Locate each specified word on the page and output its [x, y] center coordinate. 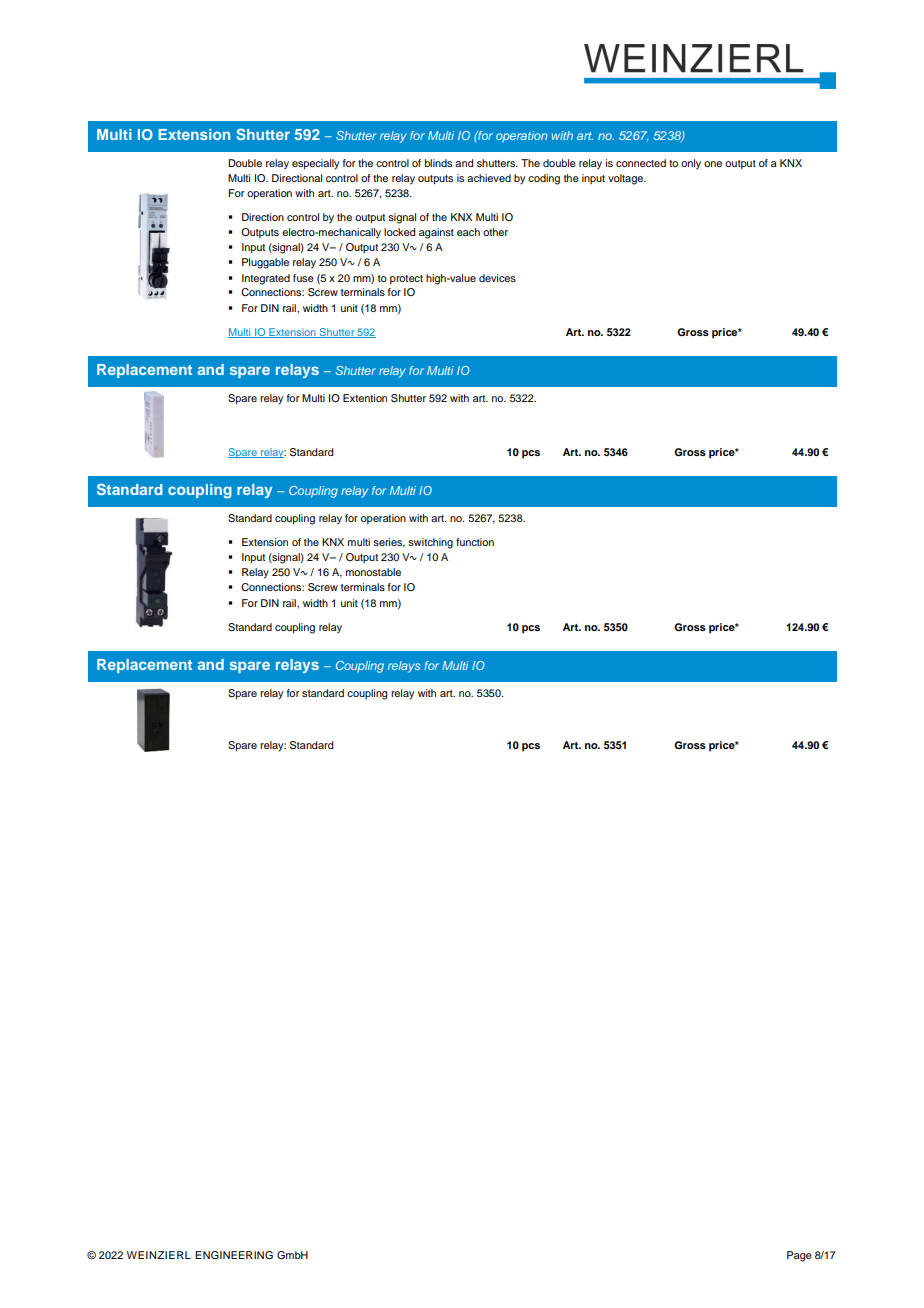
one [713, 164]
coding [544, 179]
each [468, 232]
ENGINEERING [234, 1255]
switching [430, 543]
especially [315, 164]
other [495, 232]
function [475, 542]
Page [799, 1256]
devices [497, 278]
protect [406, 279]
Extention [365, 398]
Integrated [266, 279]
